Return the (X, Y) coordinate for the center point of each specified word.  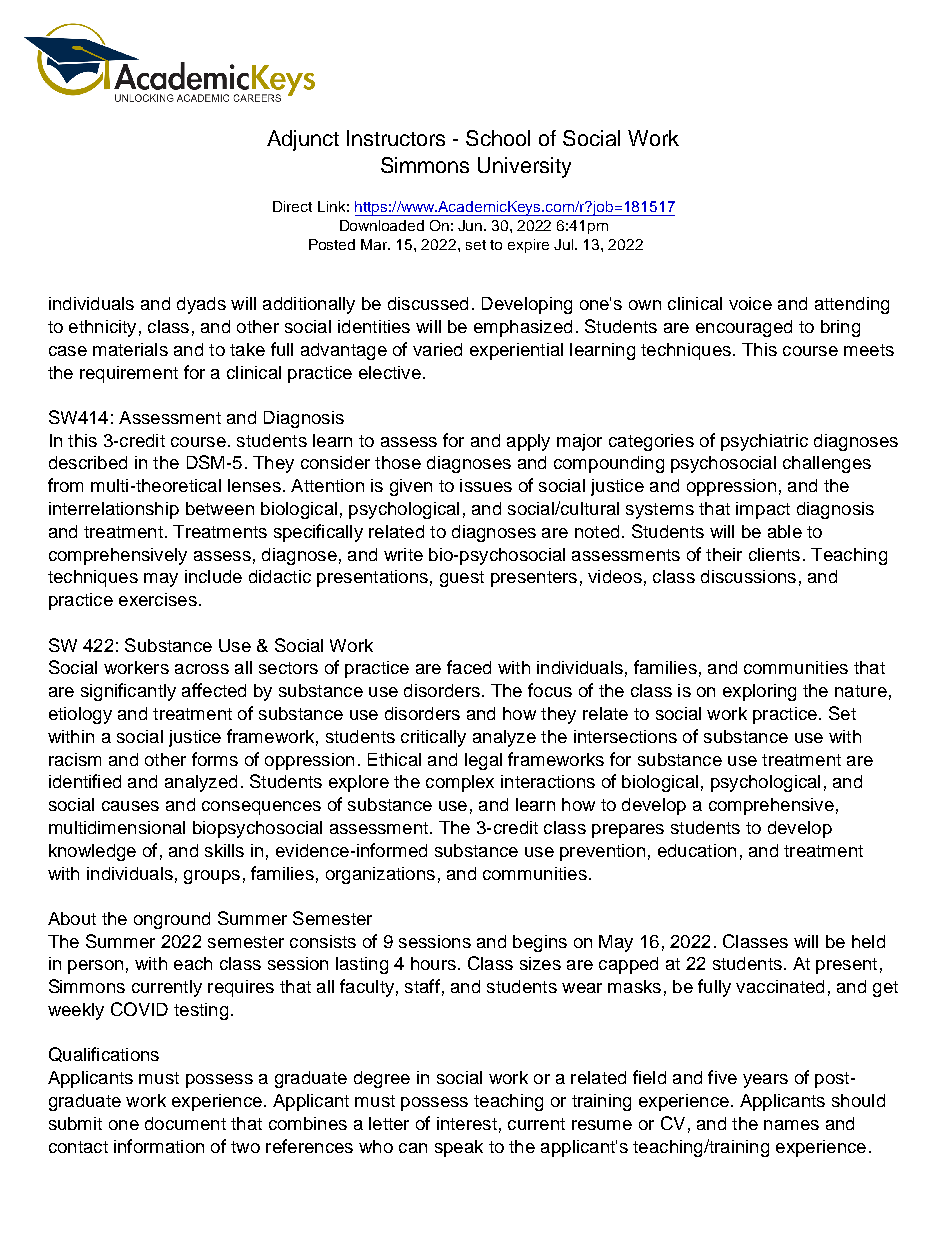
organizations (380, 875)
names (791, 1125)
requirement (129, 374)
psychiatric (764, 442)
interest (467, 1123)
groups (212, 877)
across (202, 669)
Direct (292, 206)
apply (528, 442)
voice (750, 303)
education (697, 850)
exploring (759, 692)
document (185, 1123)
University (524, 167)
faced (469, 667)
